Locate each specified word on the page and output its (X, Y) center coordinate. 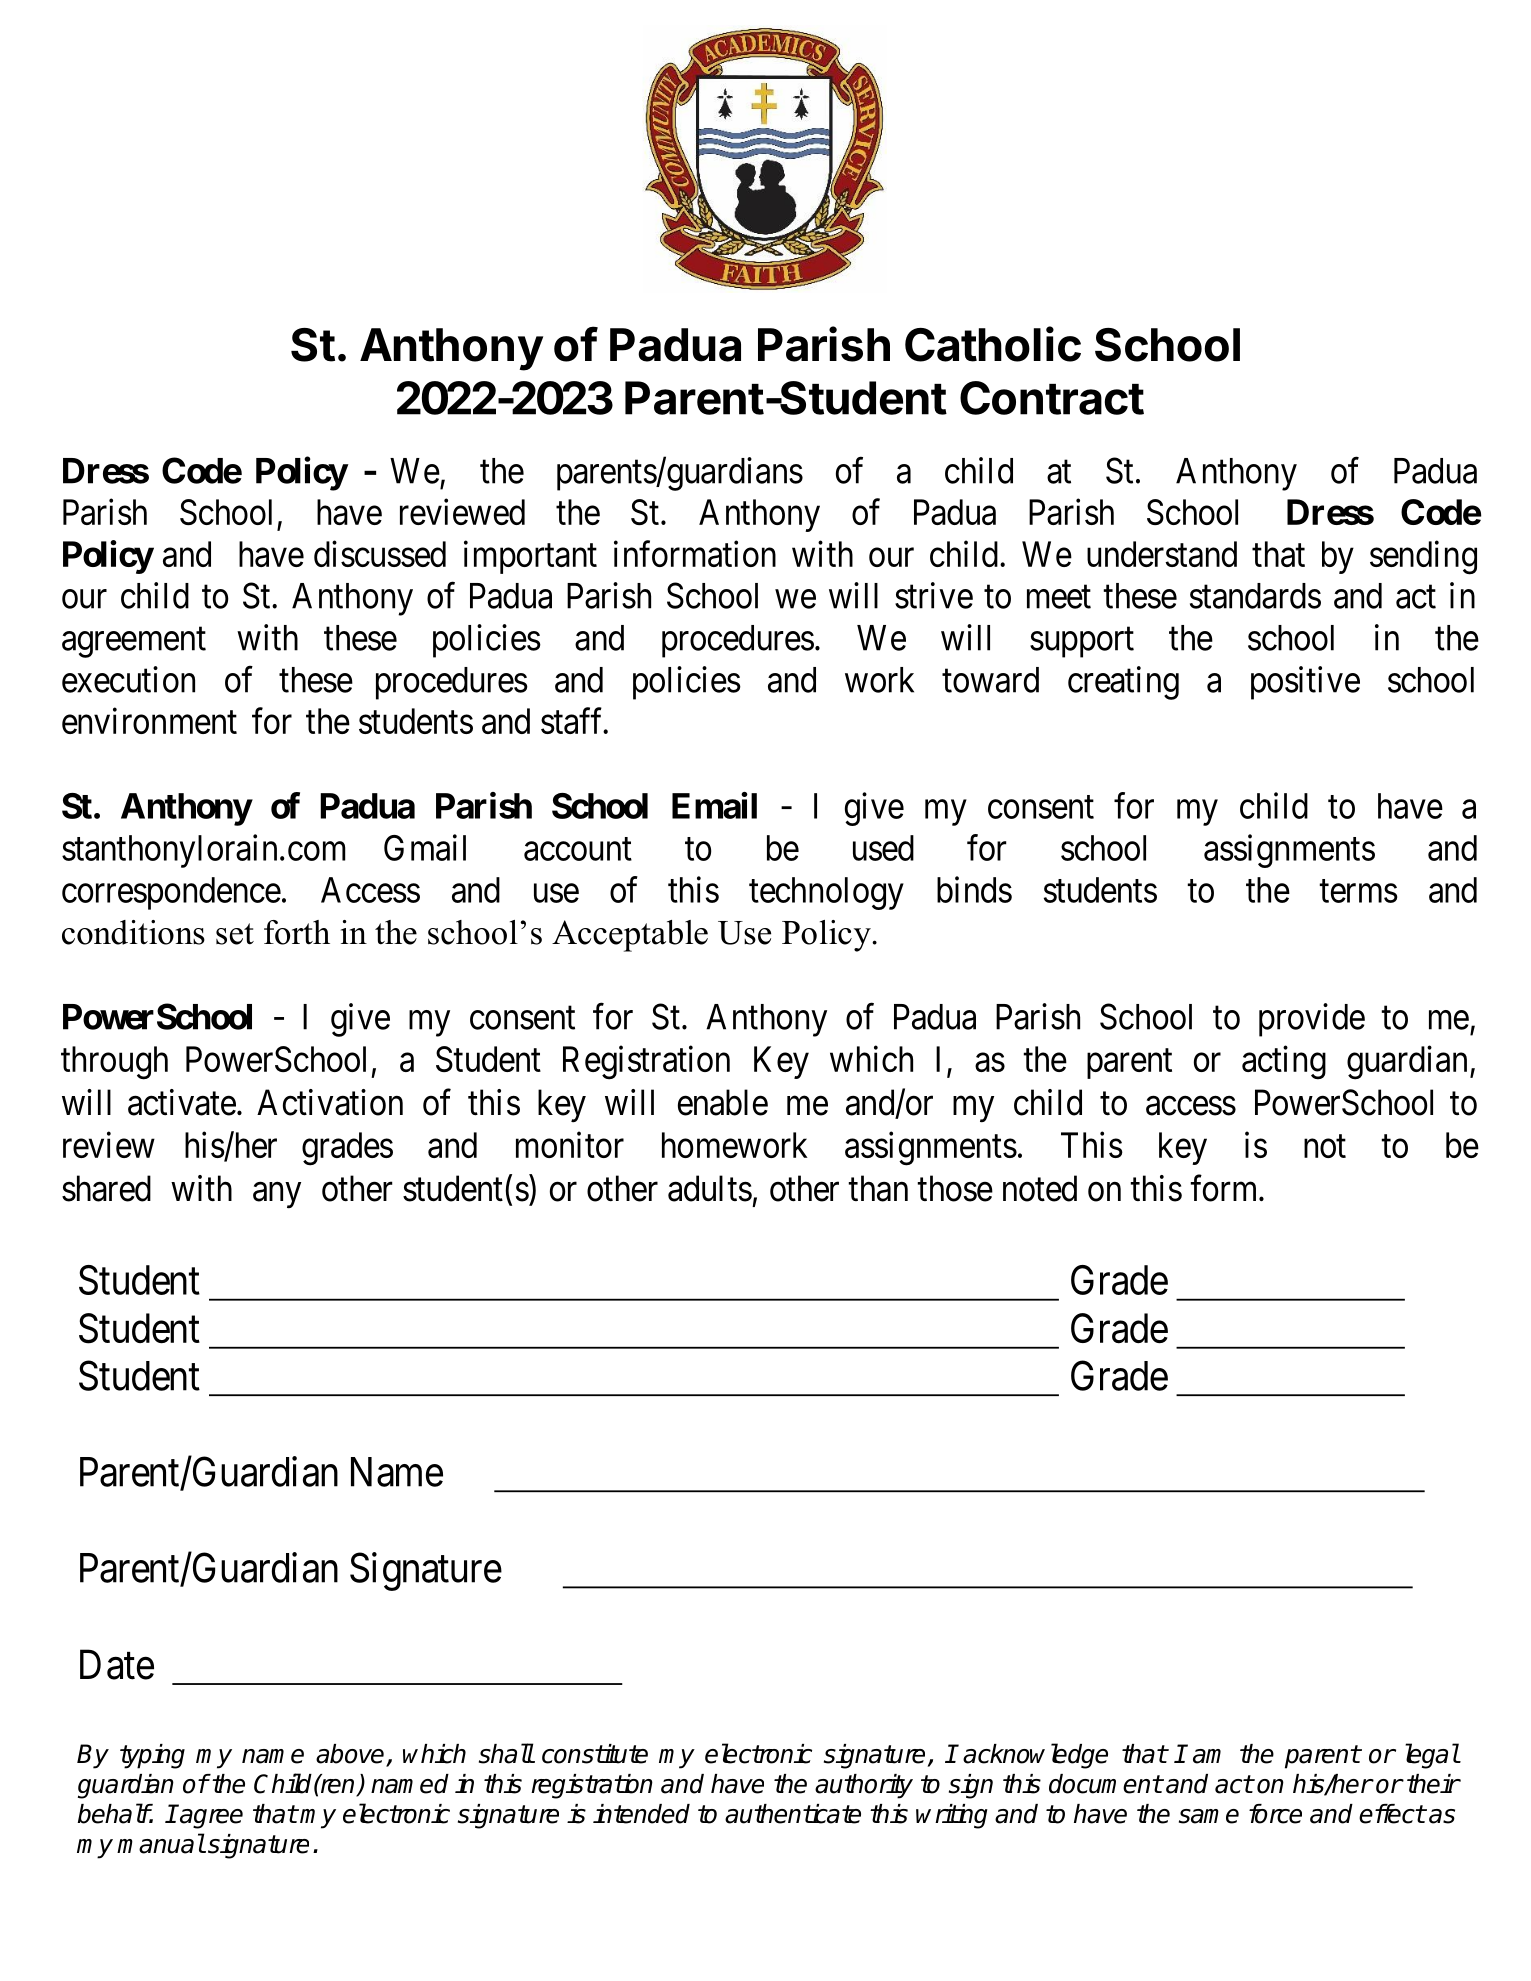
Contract (1052, 398)
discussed (380, 554)
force (1275, 1814)
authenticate (793, 1814)
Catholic (993, 344)
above (351, 1755)
